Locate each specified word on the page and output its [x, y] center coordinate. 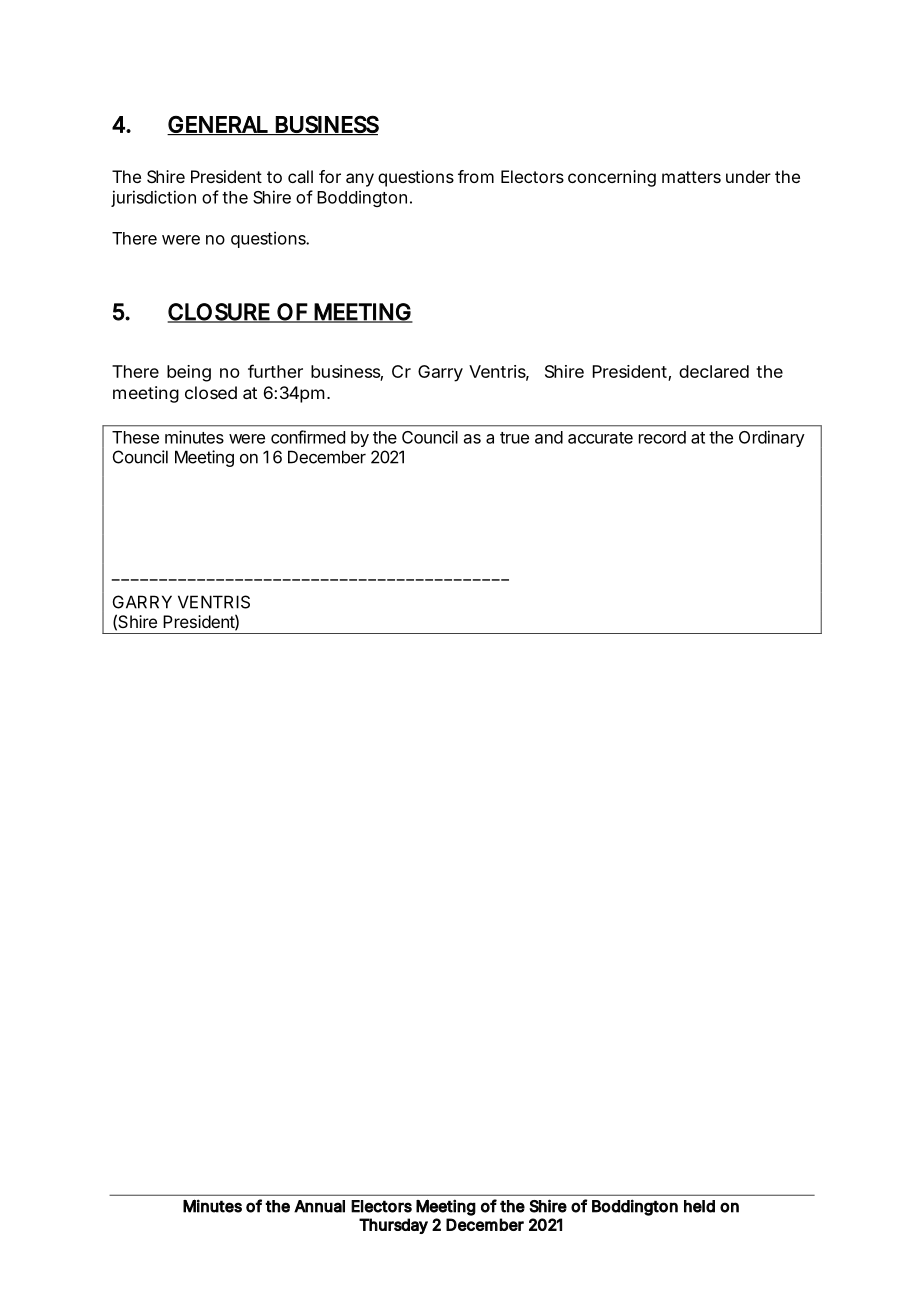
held [699, 1206]
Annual [319, 1206]
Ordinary [772, 438]
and [549, 437]
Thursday [393, 1226]
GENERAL [218, 125]
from [476, 176]
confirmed [308, 437]
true [514, 438]
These [135, 437]
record [662, 437]
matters [691, 177]
